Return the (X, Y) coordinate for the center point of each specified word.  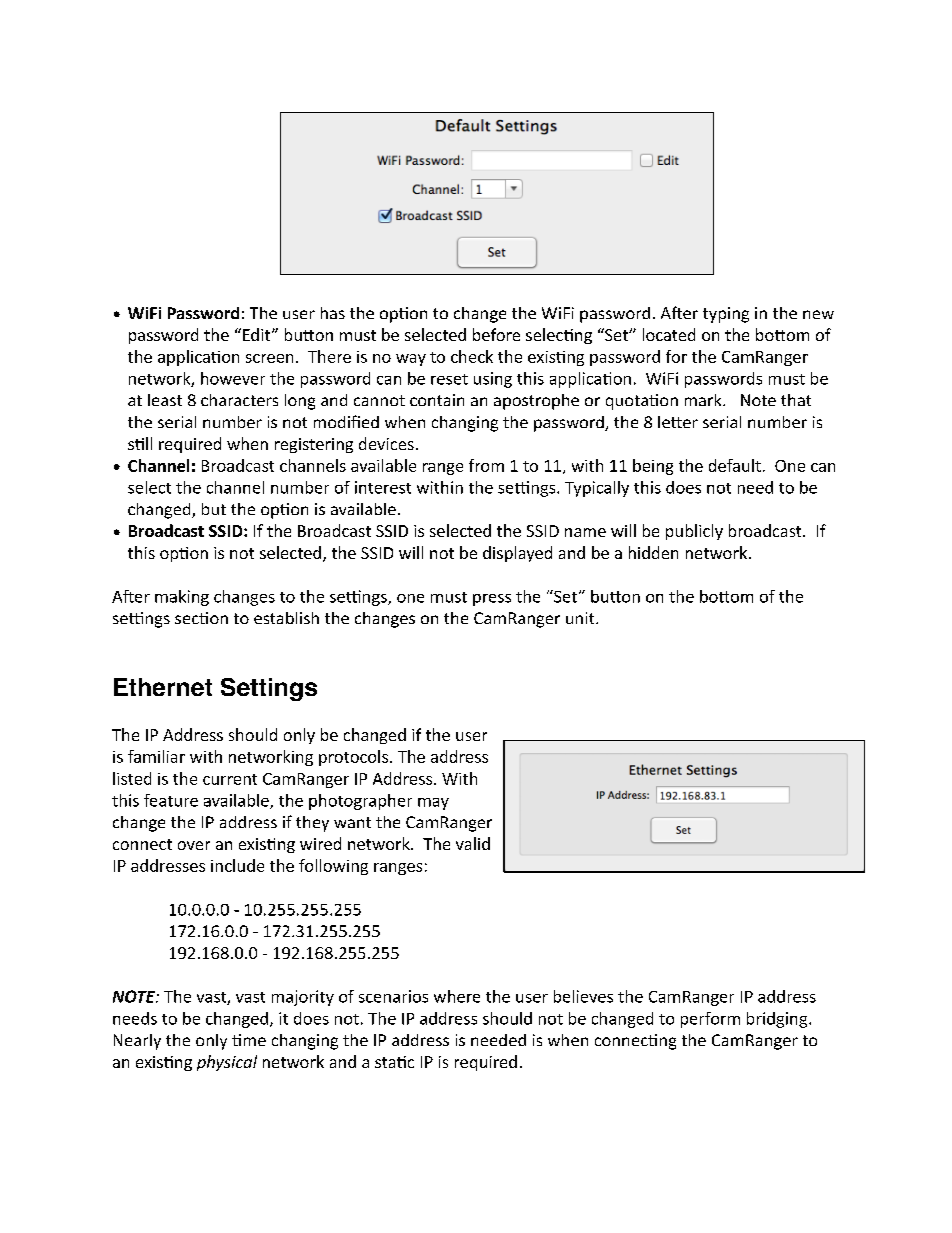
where (457, 996)
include (237, 865)
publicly (694, 532)
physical (227, 1063)
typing (726, 315)
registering (314, 445)
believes (583, 996)
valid (473, 843)
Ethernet (163, 687)
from (486, 465)
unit (581, 618)
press (492, 600)
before (496, 334)
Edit (258, 334)
